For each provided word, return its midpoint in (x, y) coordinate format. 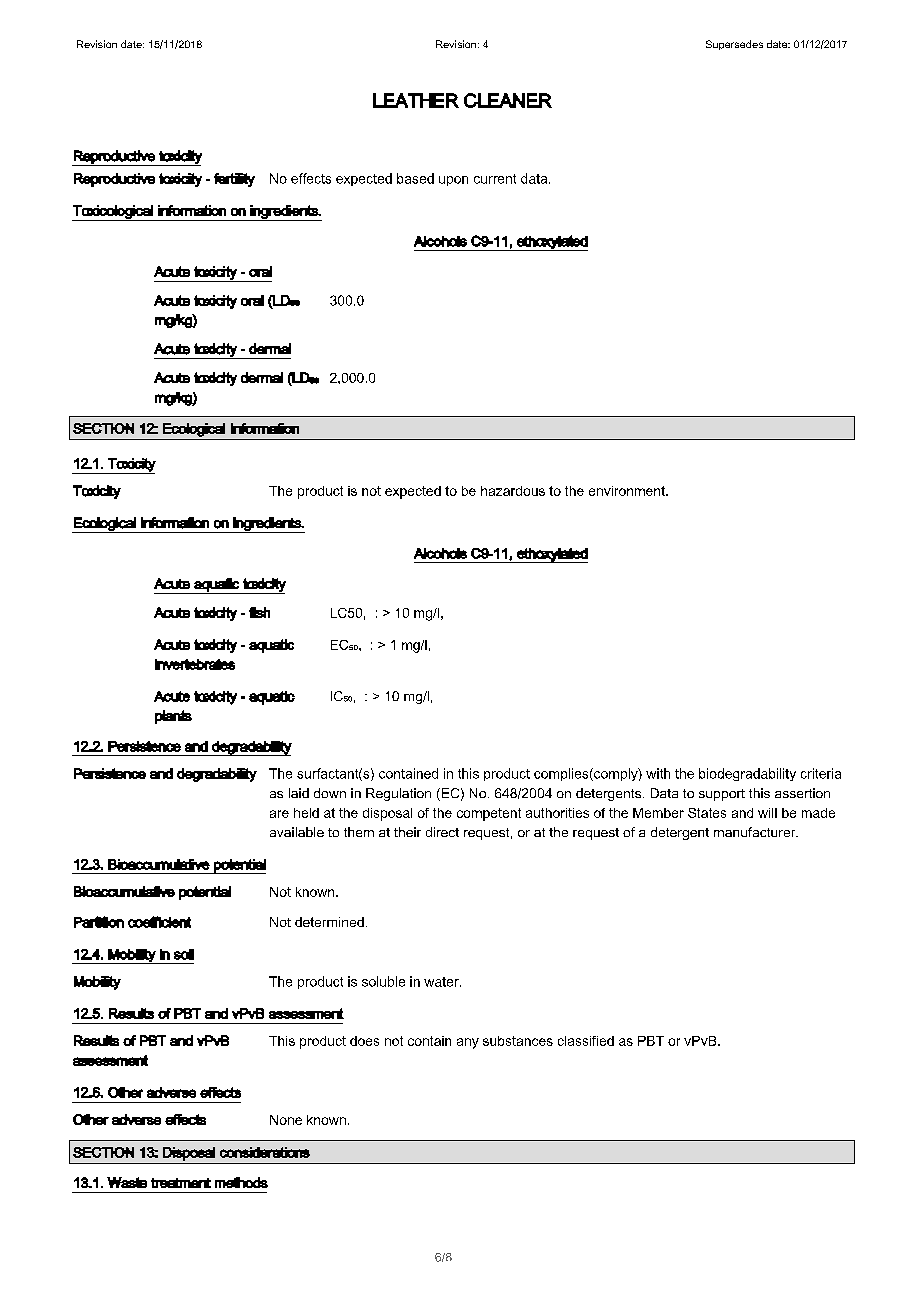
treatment (181, 1183)
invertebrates (195, 664)
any (468, 1043)
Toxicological (113, 213)
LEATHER (416, 100)
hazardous (513, 491)
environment (628, 491)
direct (442, 832)
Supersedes (734, 45)
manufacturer (756, 832)
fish (259, 612)
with (658, 773)
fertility (234, 180)
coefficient (159, 922)
